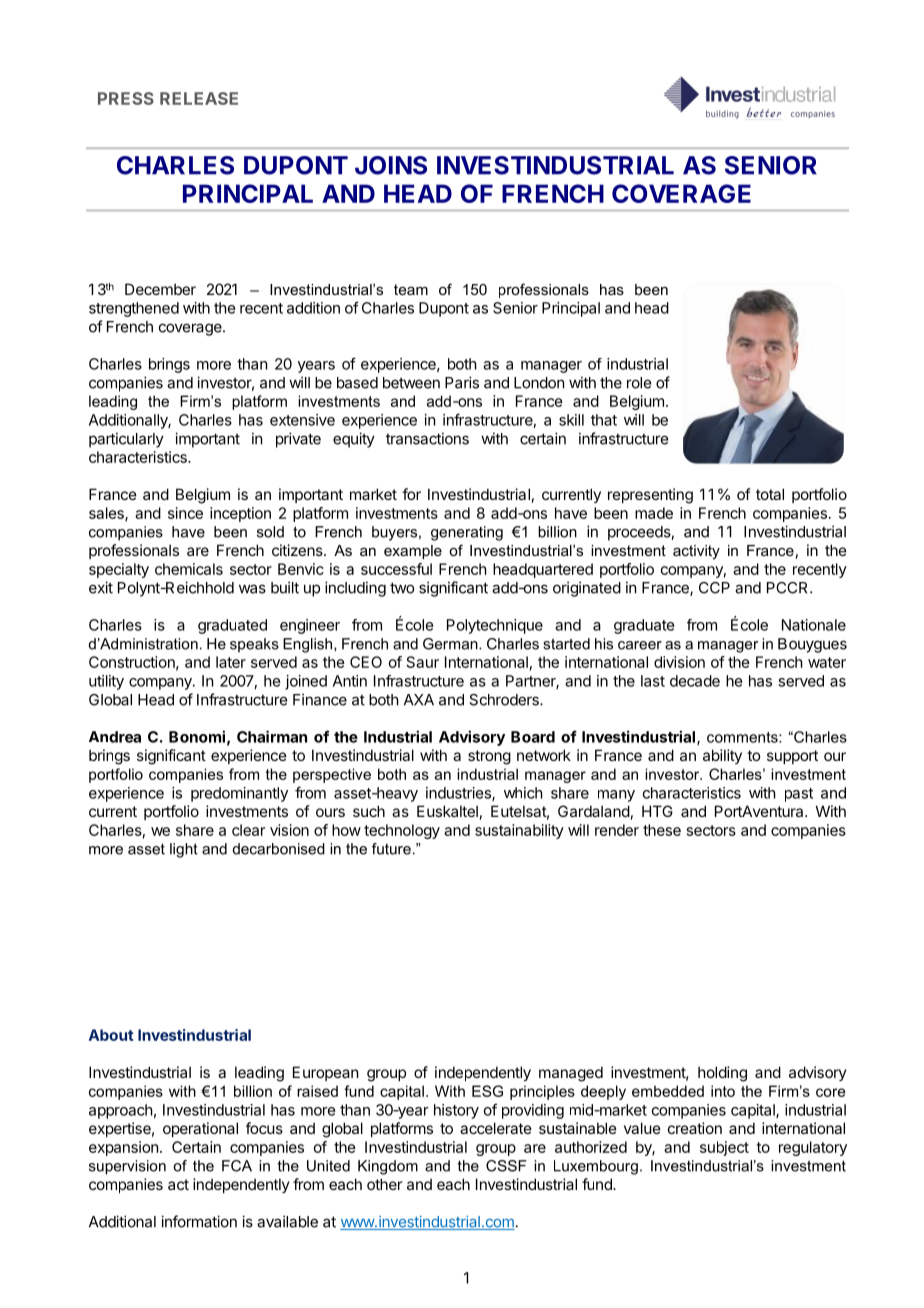 This page has height=1308, width=924. What do you see at coordinates (184, 850) in the page?
I see `light` at bounding box center [184, 850].
